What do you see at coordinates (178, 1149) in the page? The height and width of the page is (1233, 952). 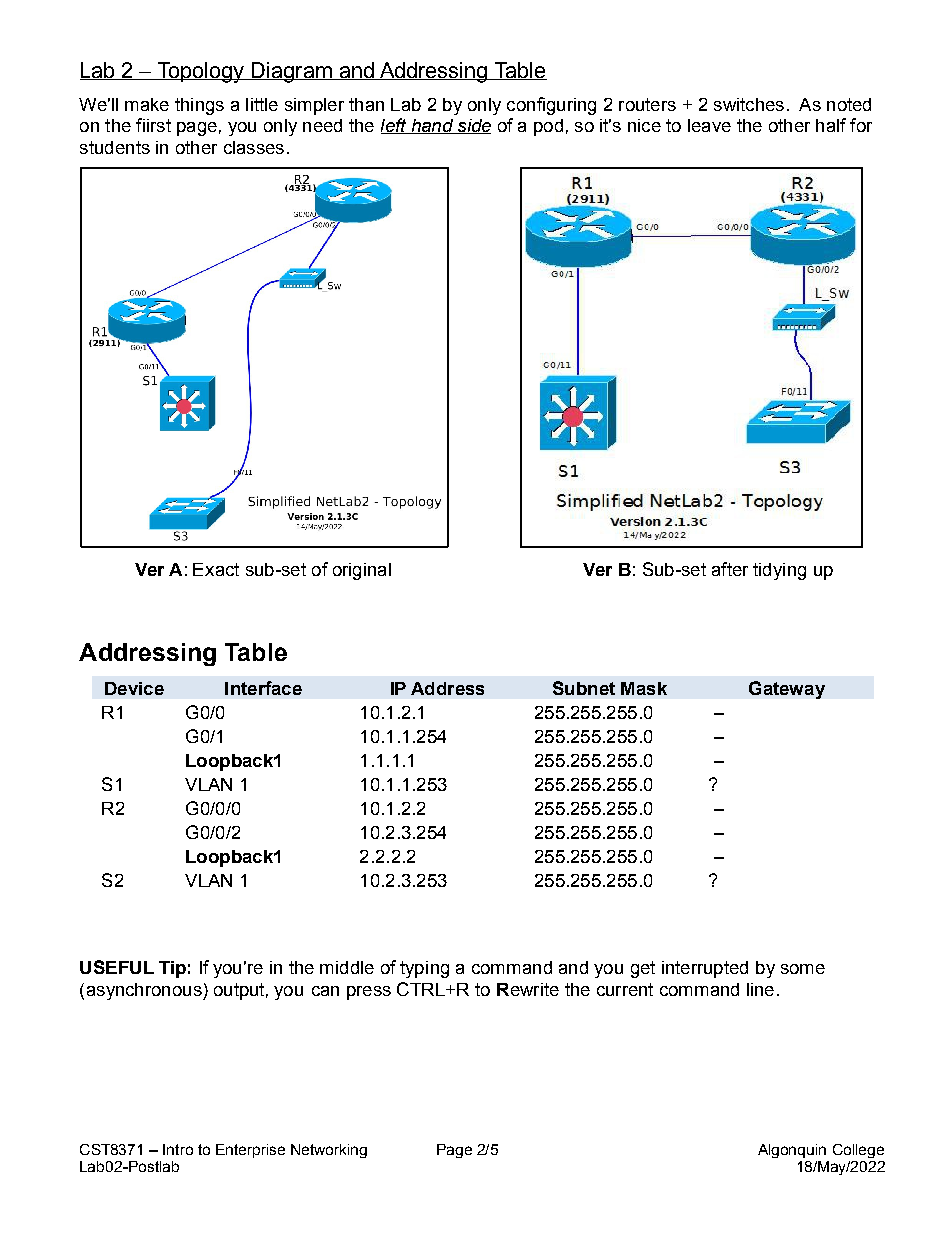 I see `Intro` at bounding box center [178, 1149].
